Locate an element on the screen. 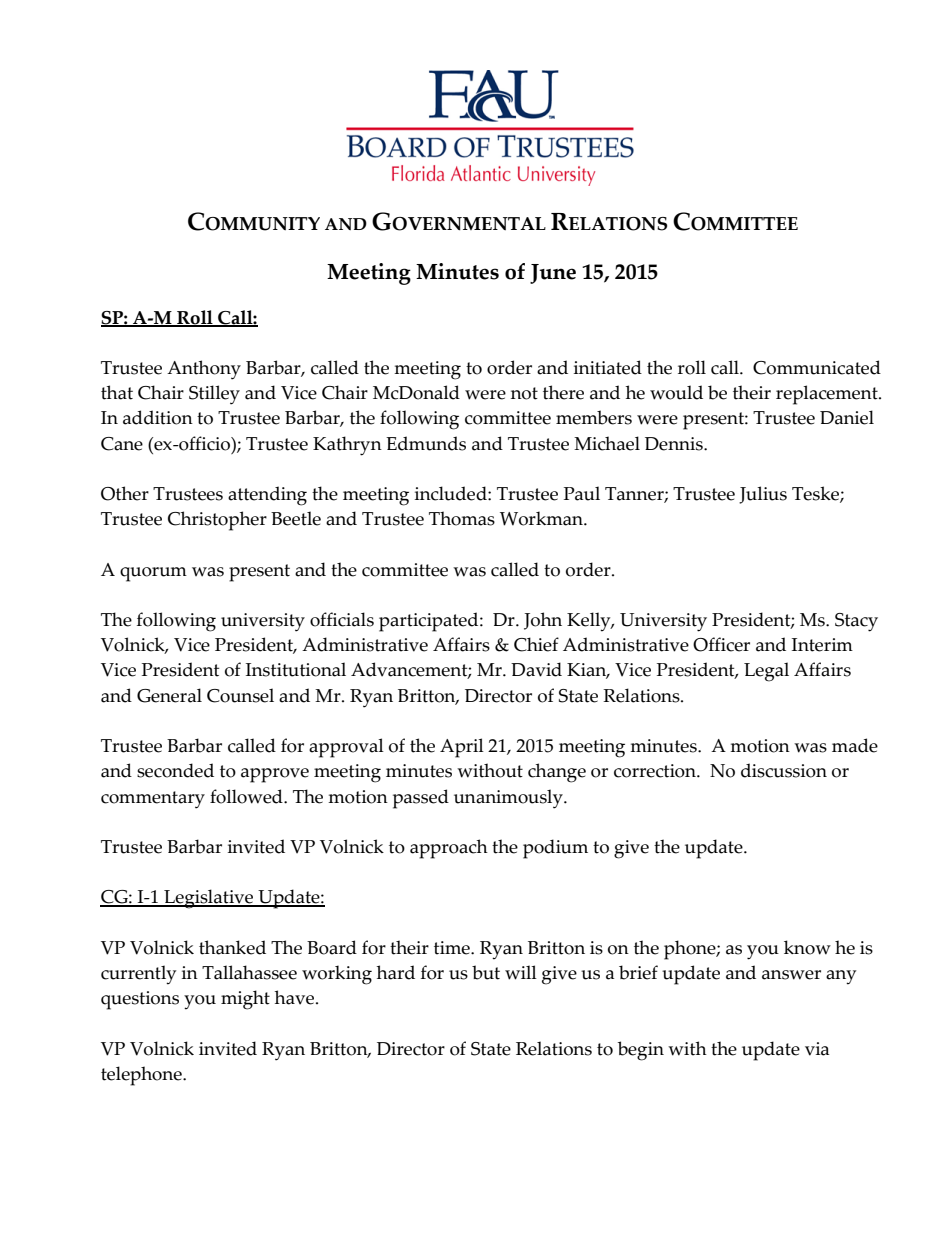  Anthony is located at coordinates (204, 370).
